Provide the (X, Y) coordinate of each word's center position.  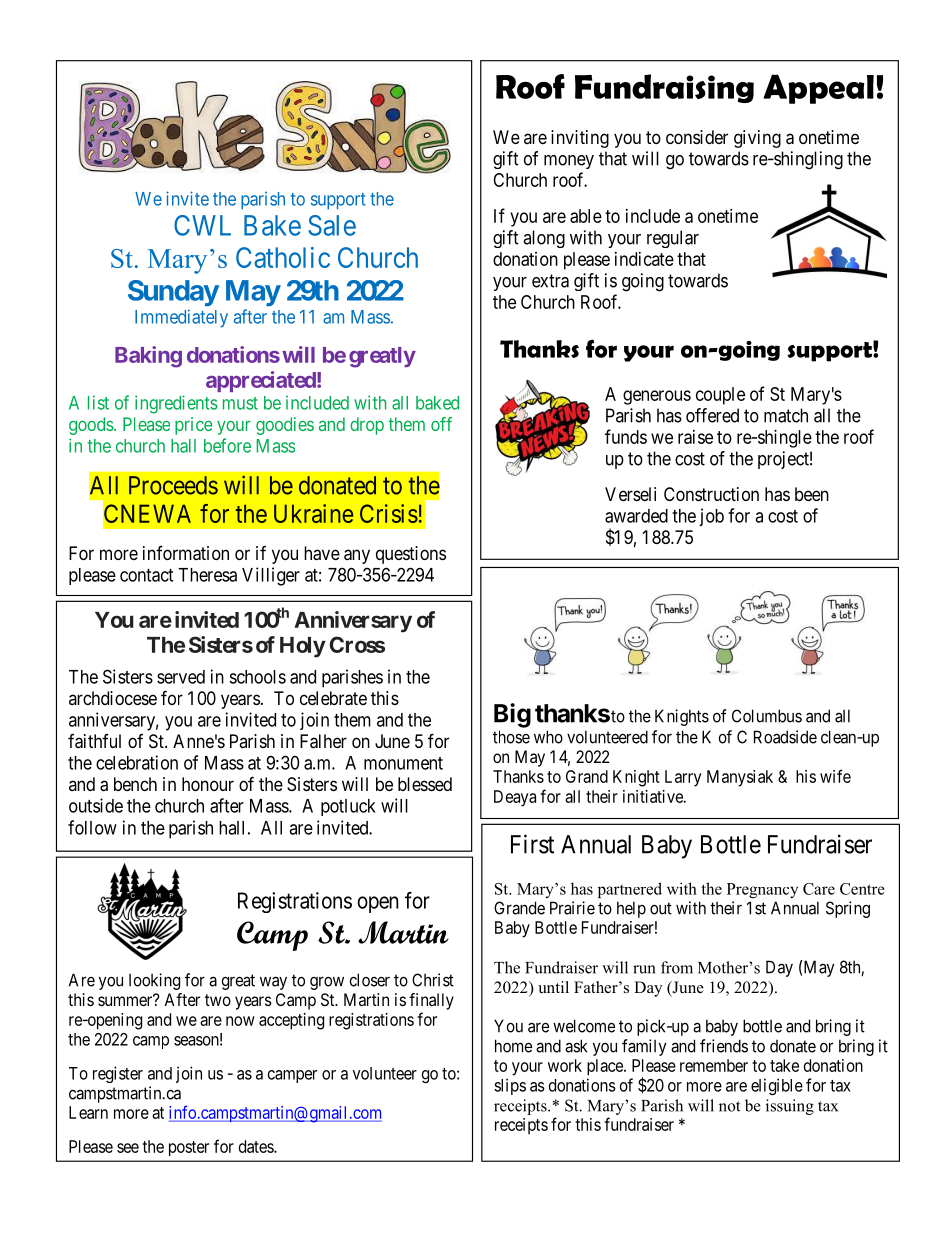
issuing (790, 1107)
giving (757, 139)
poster (189, 1148)
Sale (332, 225)
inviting (580, 139)
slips (510, 1086)
